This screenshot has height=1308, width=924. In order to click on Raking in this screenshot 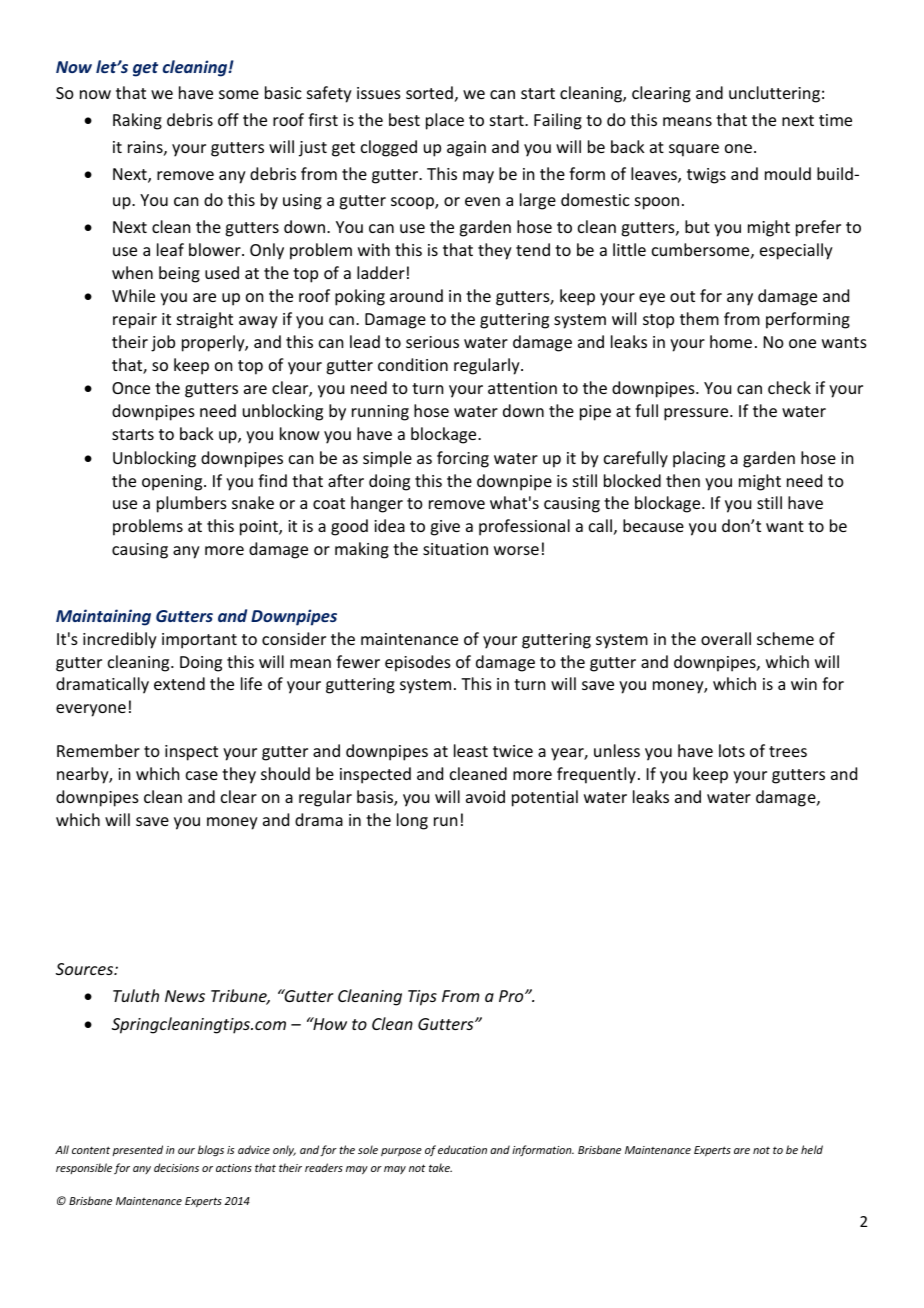, I will do `click(137, 121)`.
